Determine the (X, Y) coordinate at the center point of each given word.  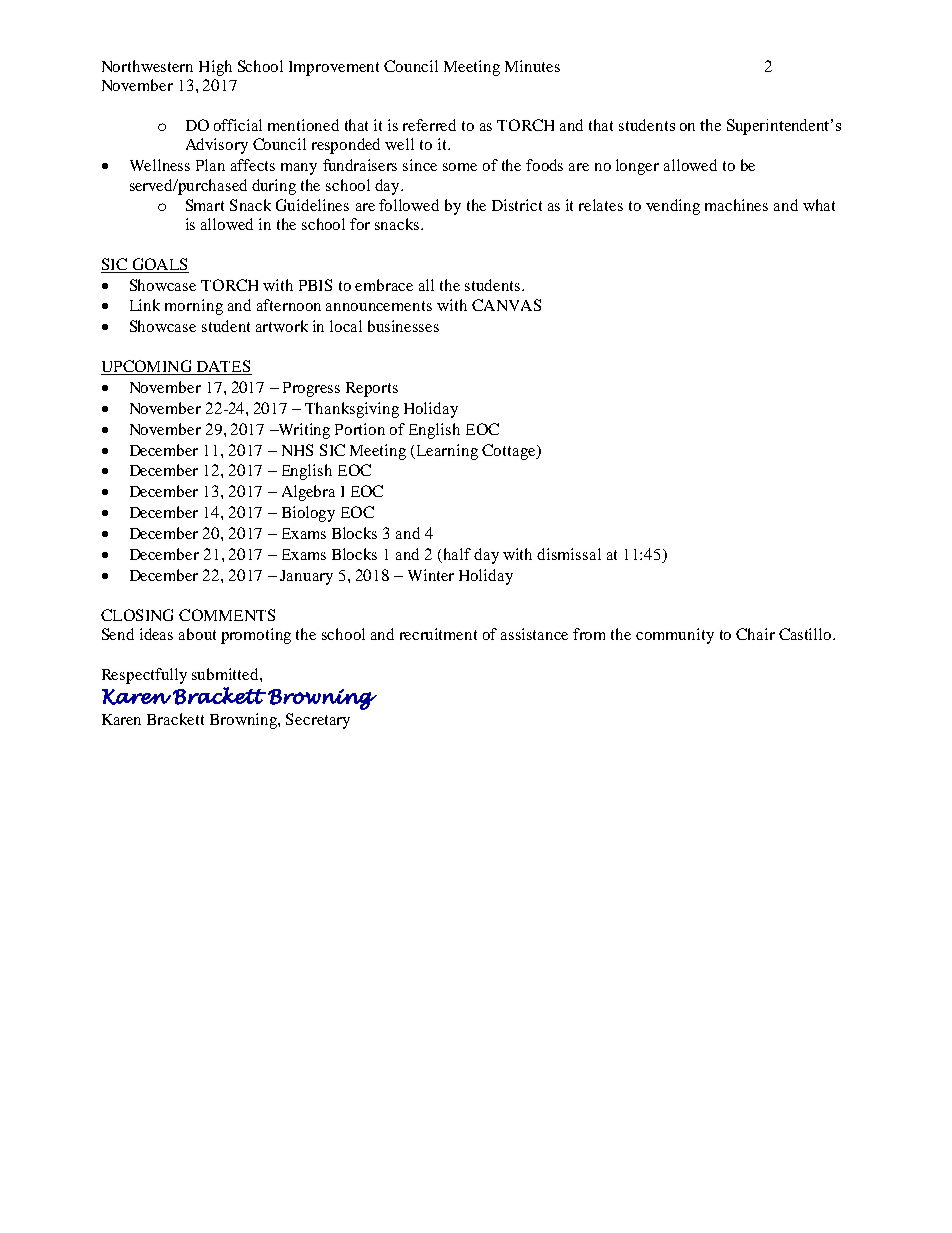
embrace (384, 285)
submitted (226, 674)
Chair (755, 634)
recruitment (438, 634)
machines (736, 205)
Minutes (532, 66)
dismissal (569, 554)
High (215, 68)
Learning (446, 452)
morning (194, 307)
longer (637, 167)
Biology (308, 514)
